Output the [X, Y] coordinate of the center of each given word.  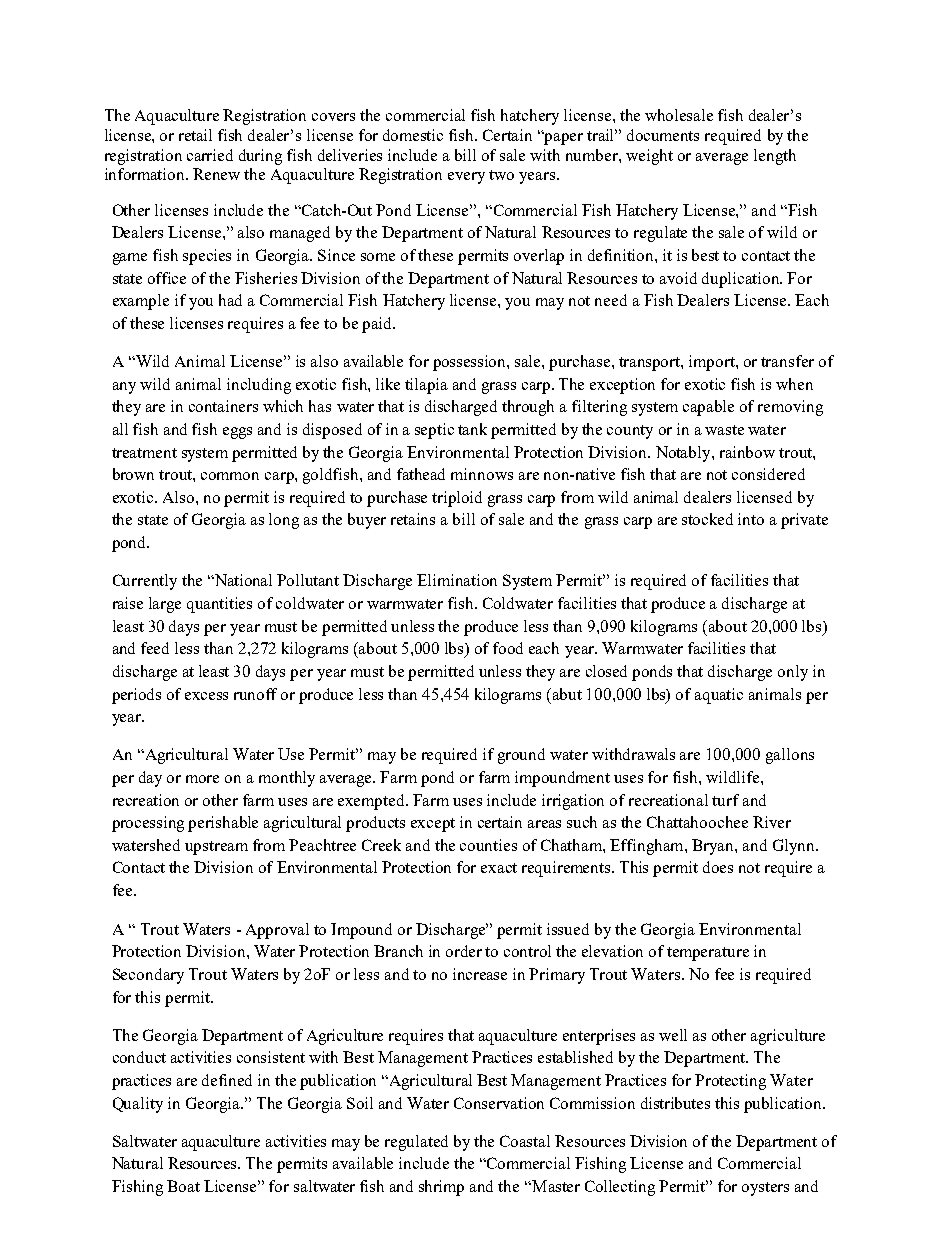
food [508, 648]
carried [210, 155]
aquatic [719, 696]
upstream [216, 848]
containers [223, 406]
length [775, 157]
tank [472, 429]
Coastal [525, 1141]
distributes [675, 1103]
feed [155, 648]
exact [499, 868]
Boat [183, 1186]
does [718, 867]
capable [708, 408]
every [466, 178]
